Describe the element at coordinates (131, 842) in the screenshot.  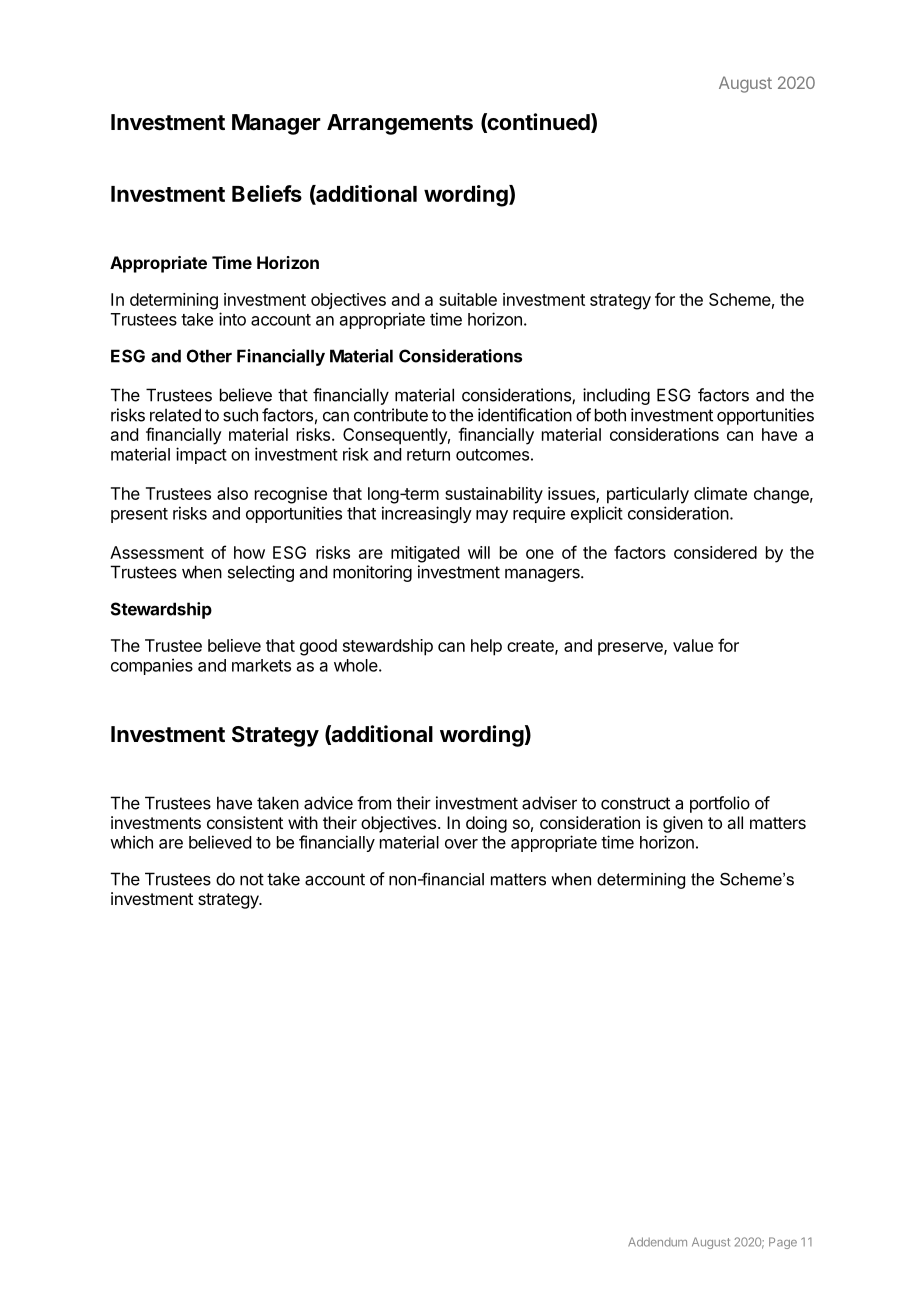
I see `which` at that location.
